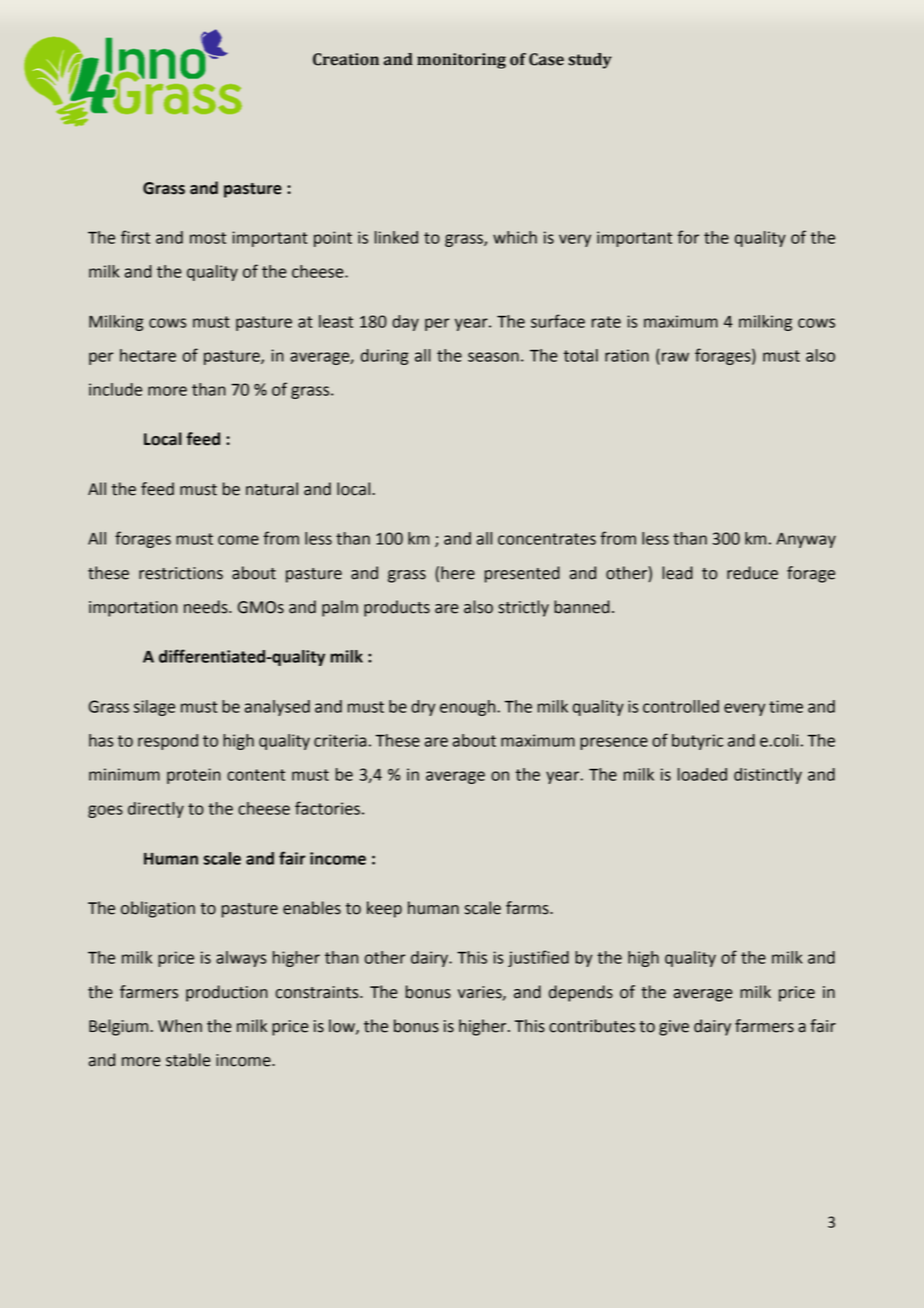  What do you see at coordinates (461, 61) in the image?
I see `monitoring` at bounding box center [461, 61].
